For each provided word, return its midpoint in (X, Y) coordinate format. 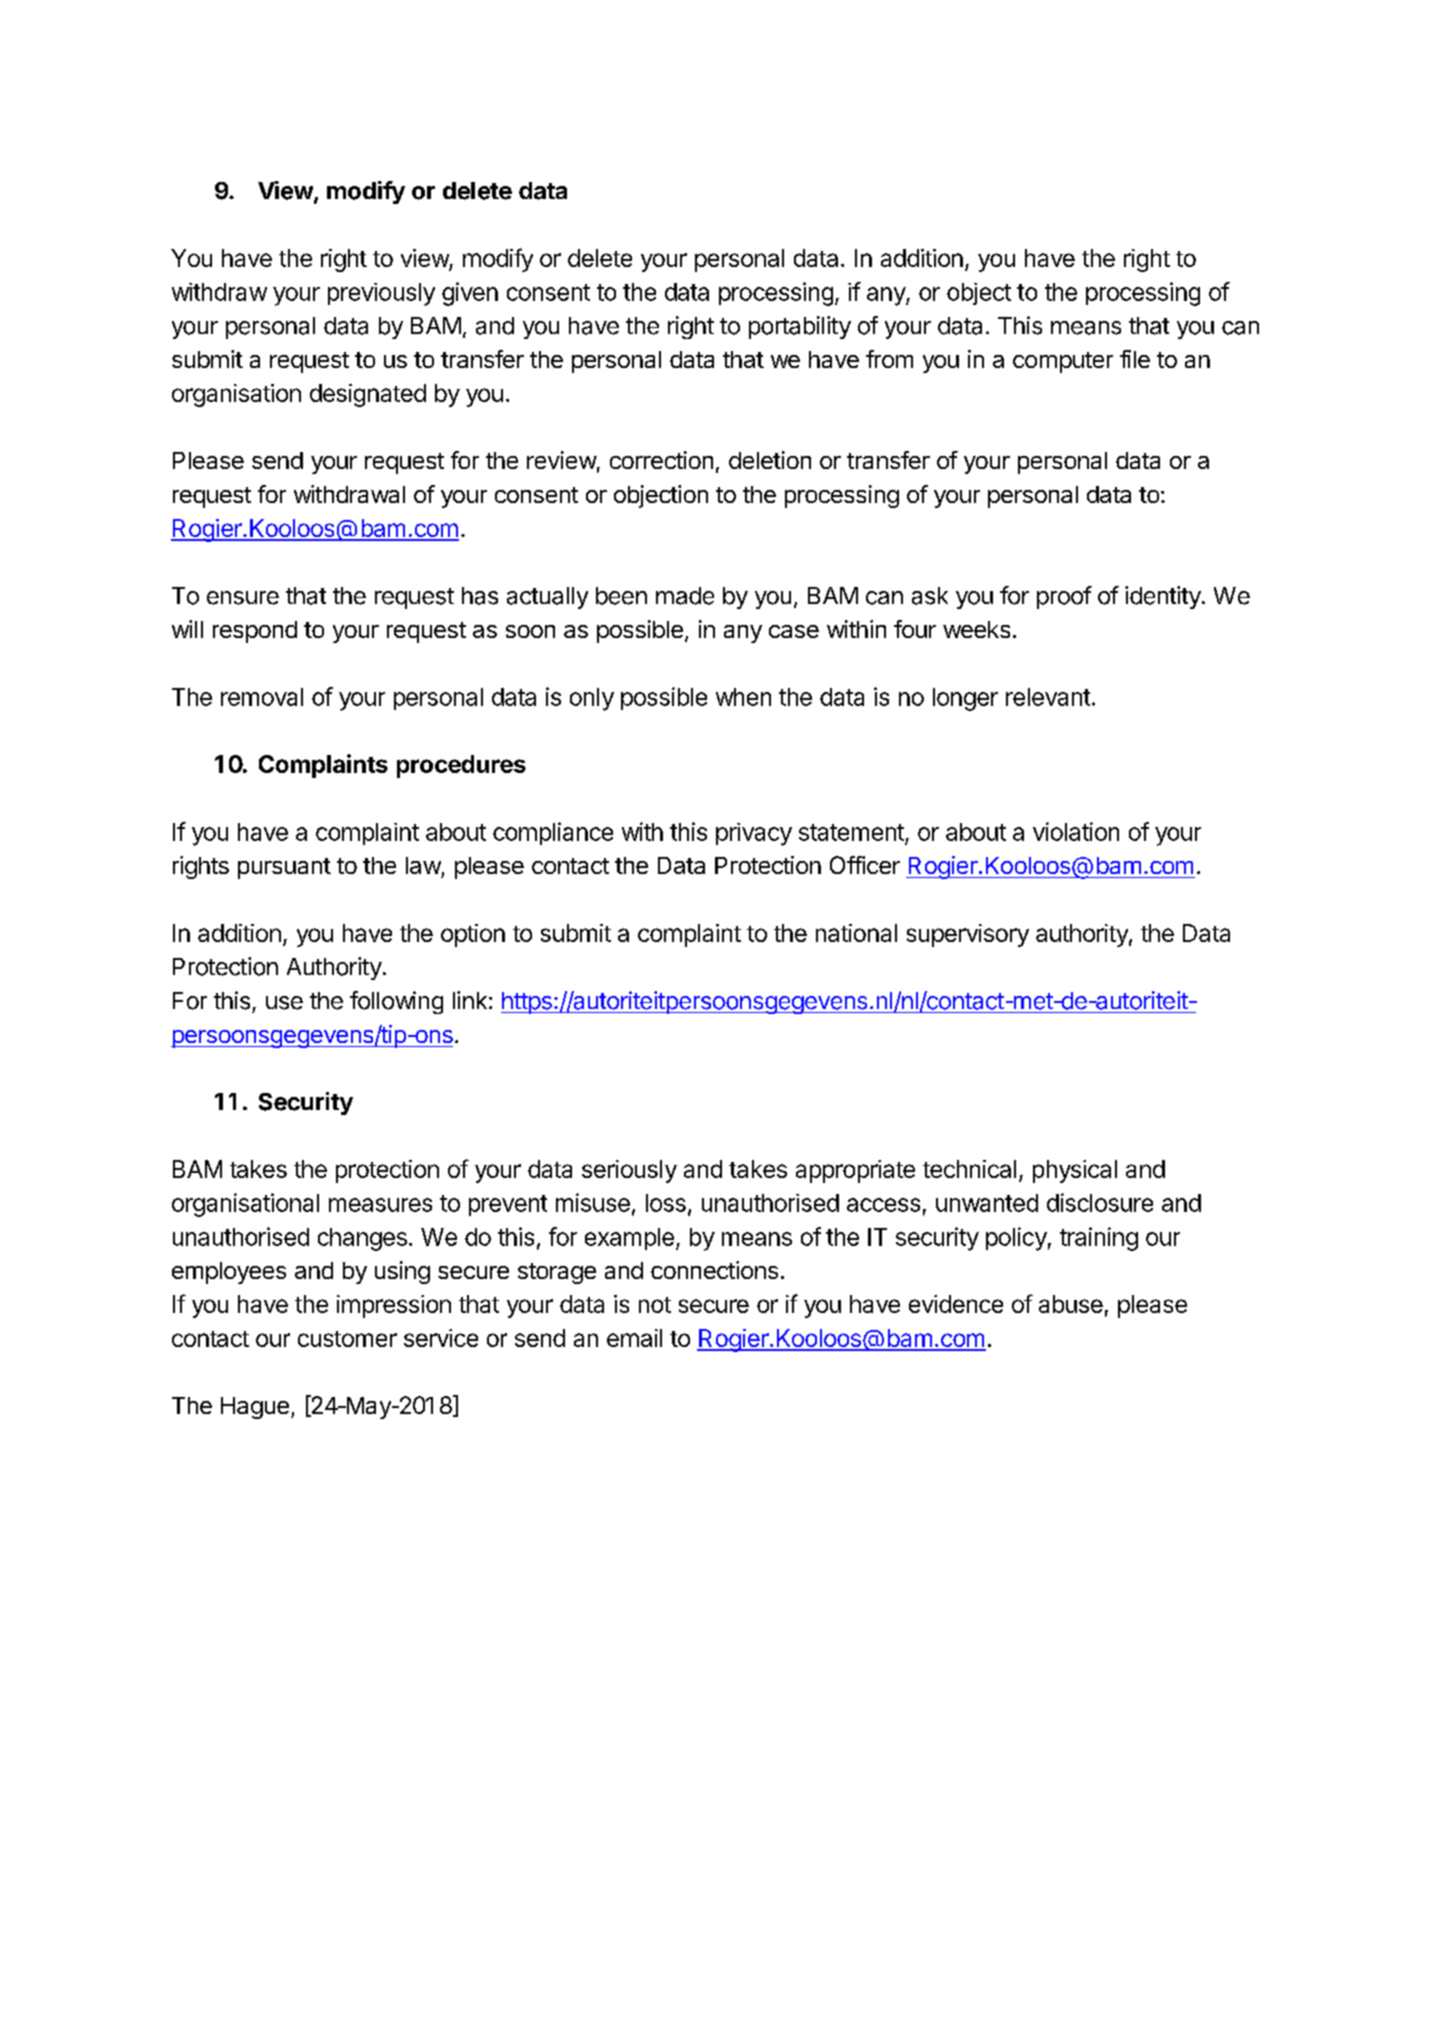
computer (1063, 362)
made (685, 596)
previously (381, 294)
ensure (243, 598)
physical (1075, 1171)
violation (1076, 831)
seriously (629, 1171)
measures (380, 1205)
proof (1064, 597)
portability (800, 327)
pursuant (284, 868)
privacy (754, 834)
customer (347, 1339)
